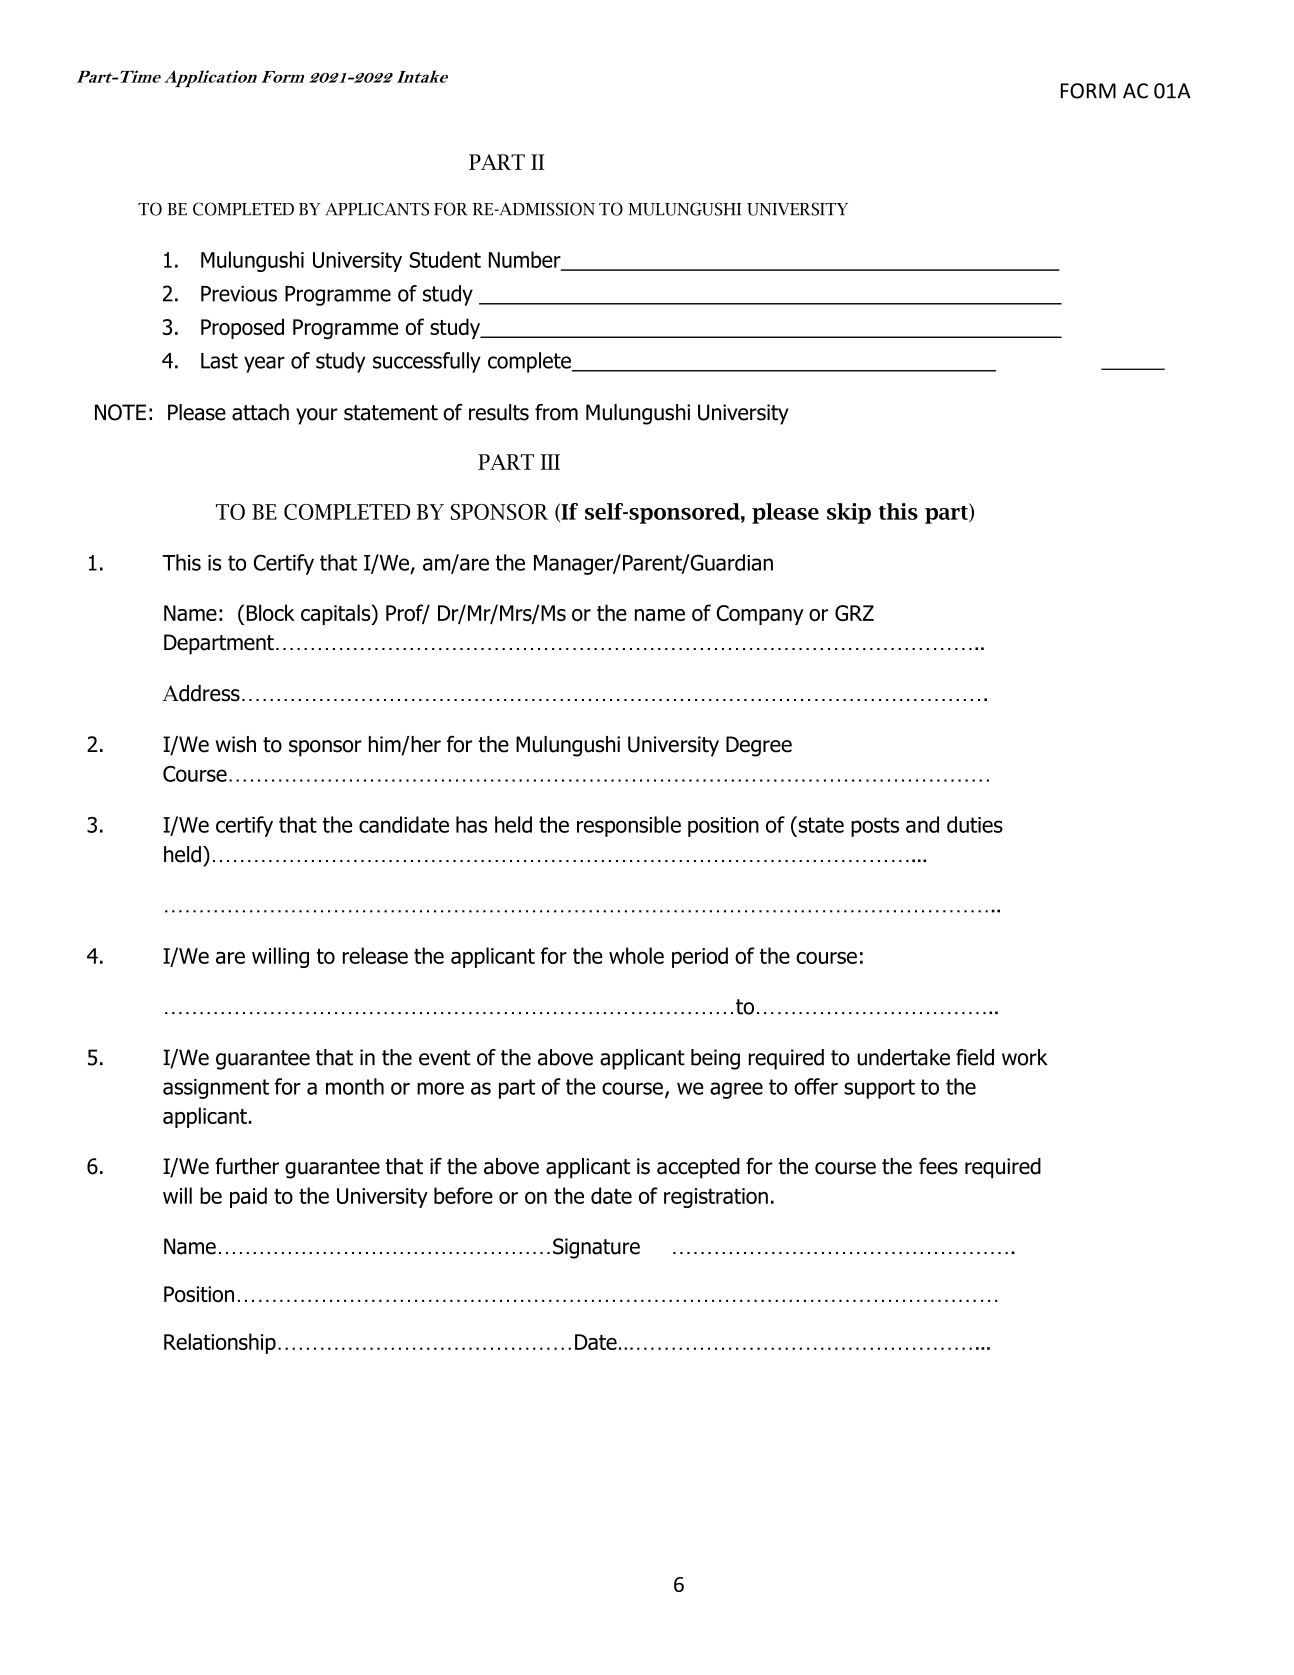 This page has width=1294, height=1675. Describe the element at coordinates (975, 824) in the page. I see `duties` at that location.
